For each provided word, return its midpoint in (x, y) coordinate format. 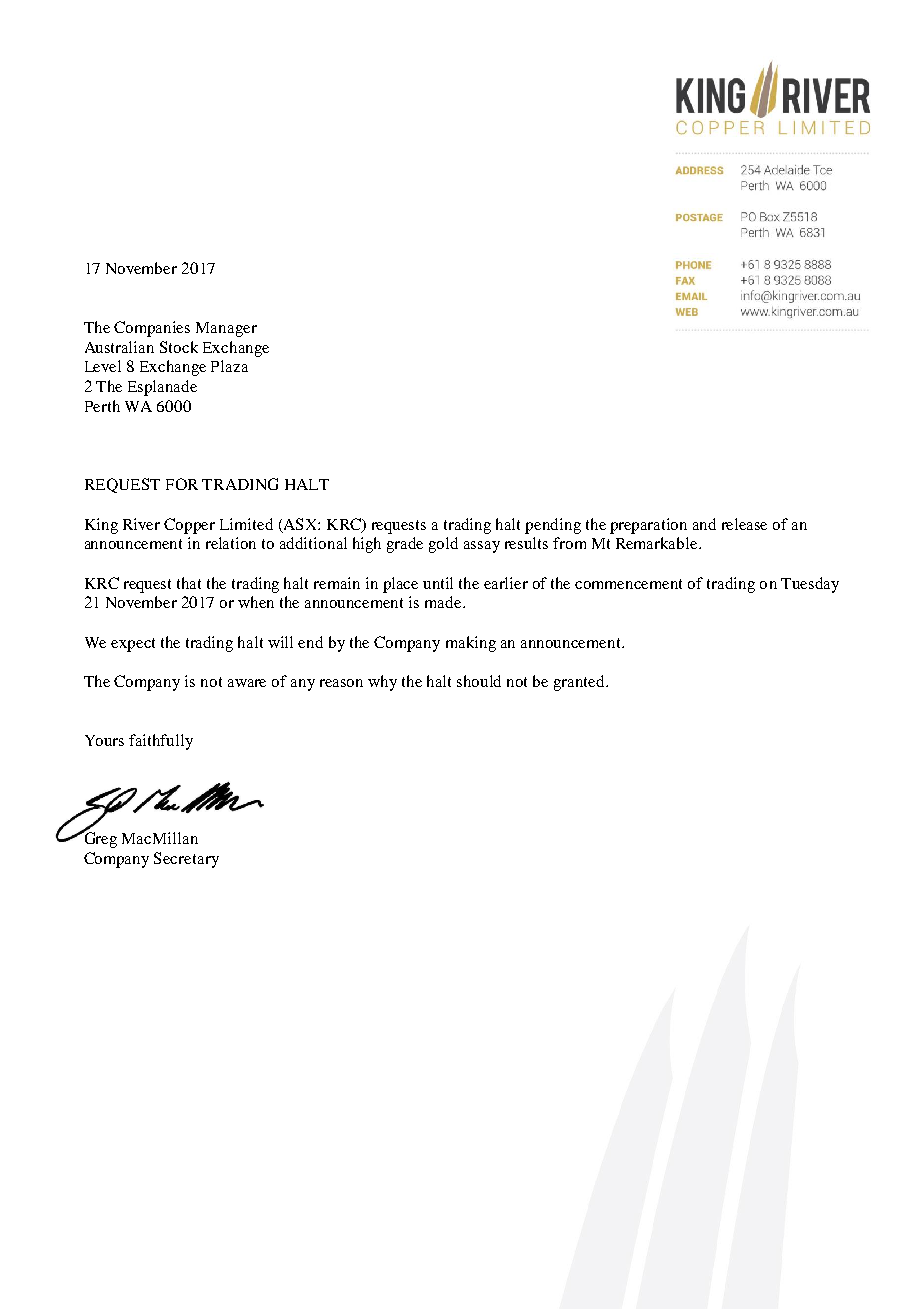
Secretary (186, 860)
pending (553, 526)
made (444, 602)
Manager (226, 329)
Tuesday (810, 585)
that (189, 583)
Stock (179, 347)
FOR (182, 484)
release (744, 524)
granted (580, 683)
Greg (99, 839)
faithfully (161, 742)
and (704, 524)
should (479, 681)
